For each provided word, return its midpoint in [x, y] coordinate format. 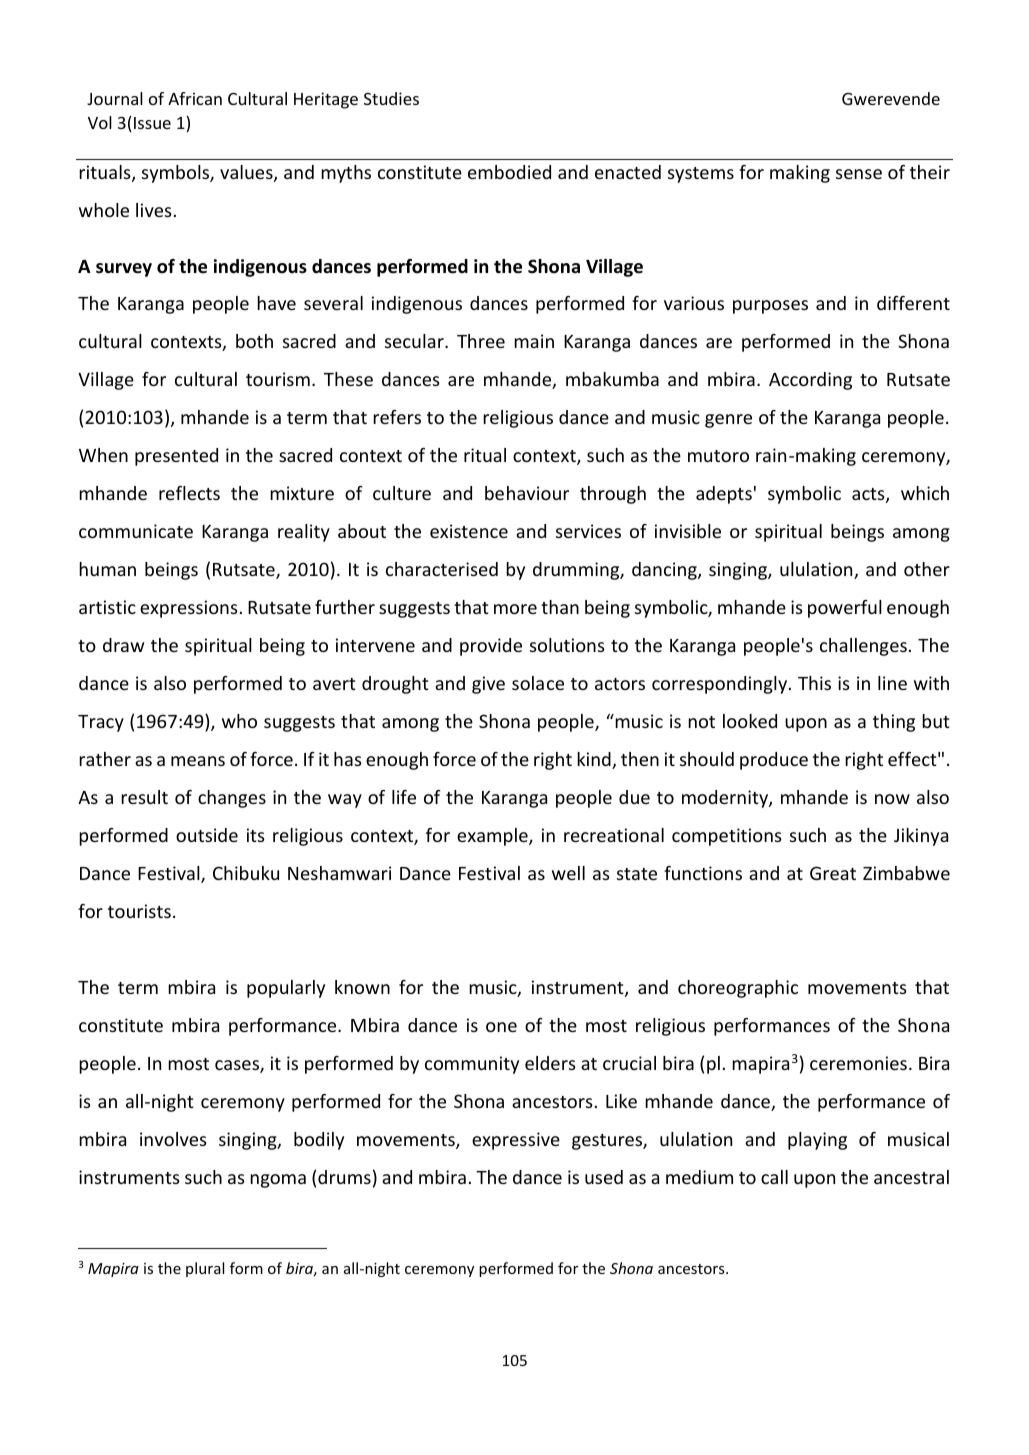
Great [833, 873]
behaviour [527, 493]
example [493, 837]
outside [207, 835]
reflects [189, 493]
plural [205, 1269]
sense [859, 174]
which [925, 493]
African [195, 98]
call [774, 1177]
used [604, 1177]
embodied [509, 172]
